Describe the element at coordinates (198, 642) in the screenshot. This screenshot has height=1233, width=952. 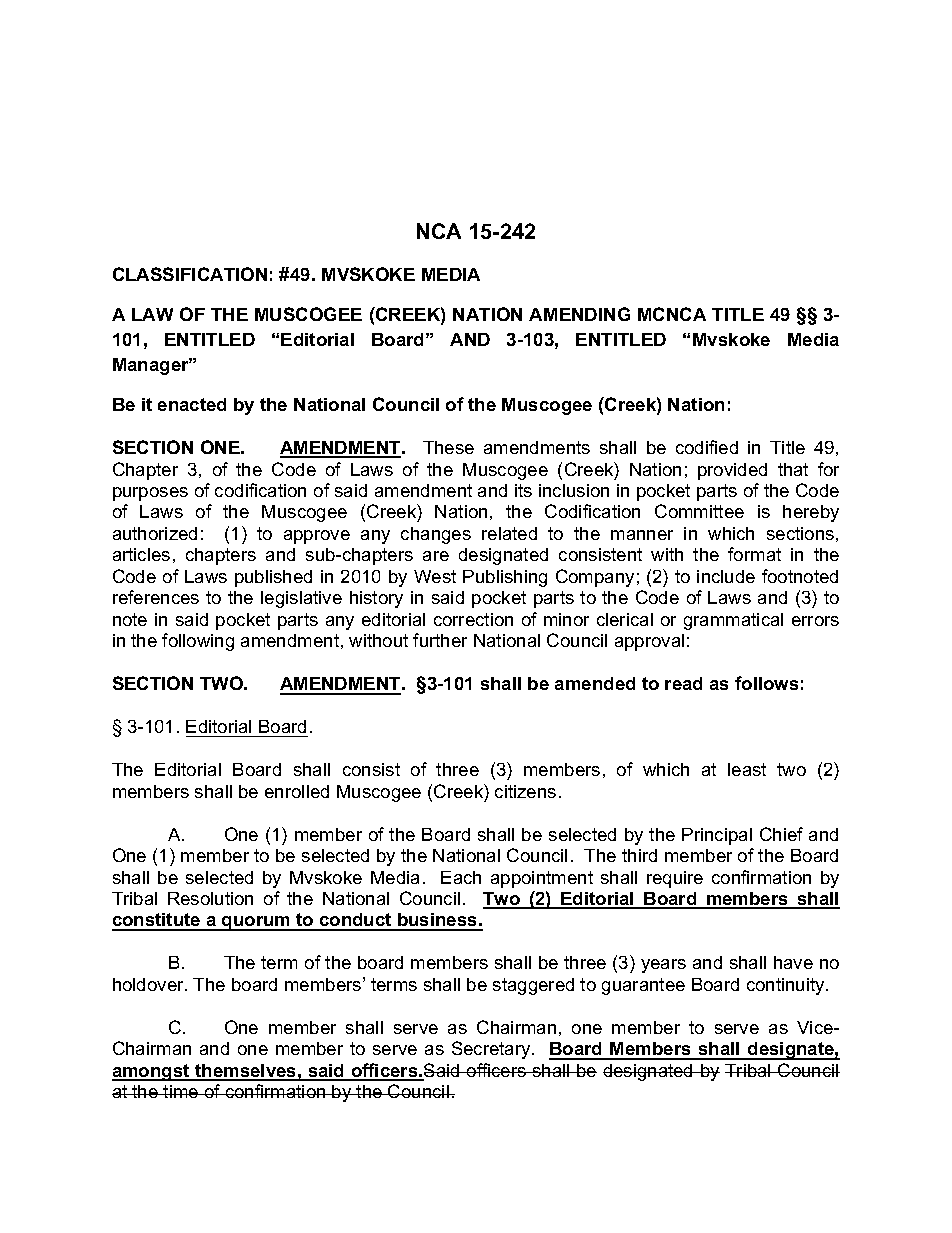
I see `following` at that location.
